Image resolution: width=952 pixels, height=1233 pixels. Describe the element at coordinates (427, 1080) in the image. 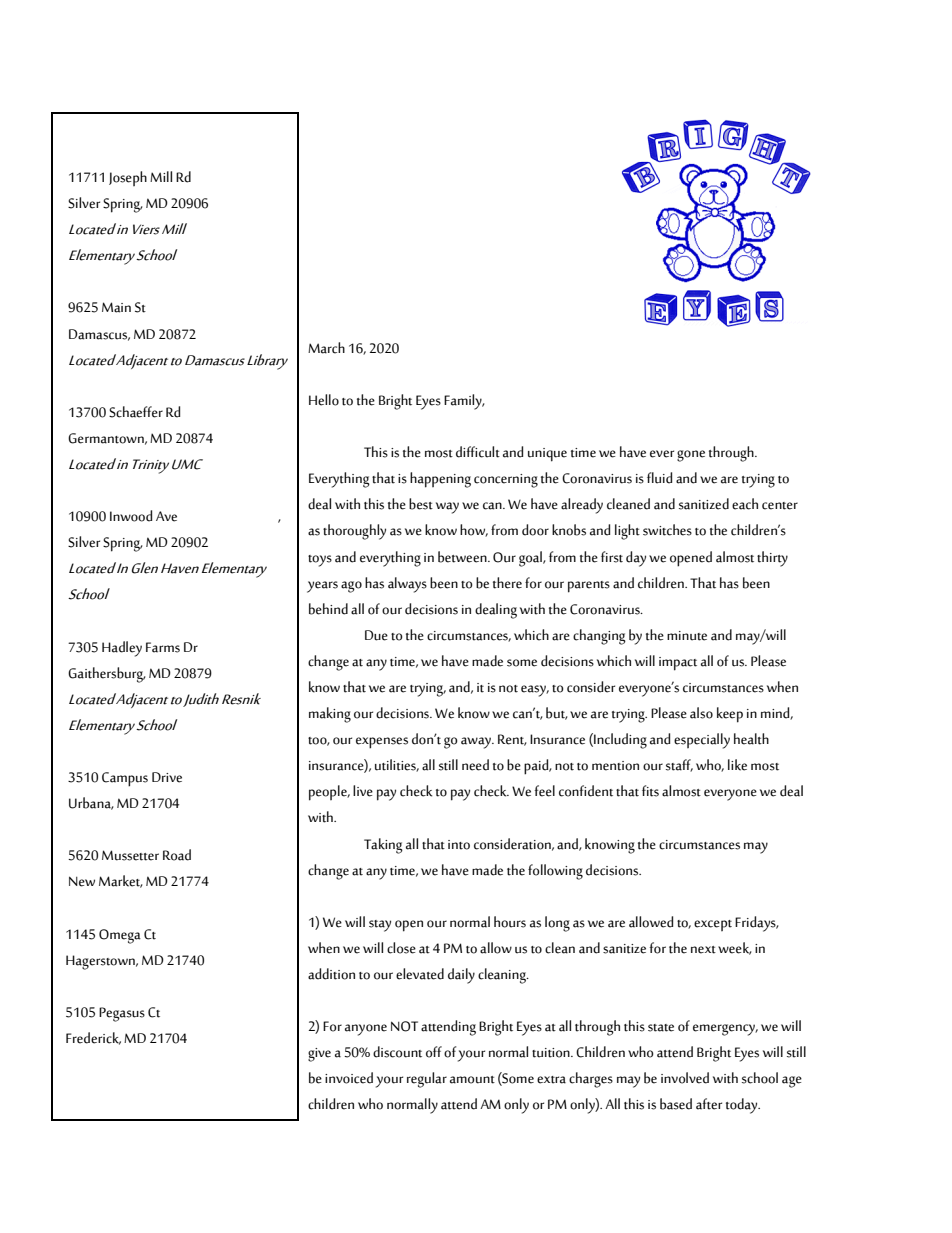

I see `regular` at that location.
